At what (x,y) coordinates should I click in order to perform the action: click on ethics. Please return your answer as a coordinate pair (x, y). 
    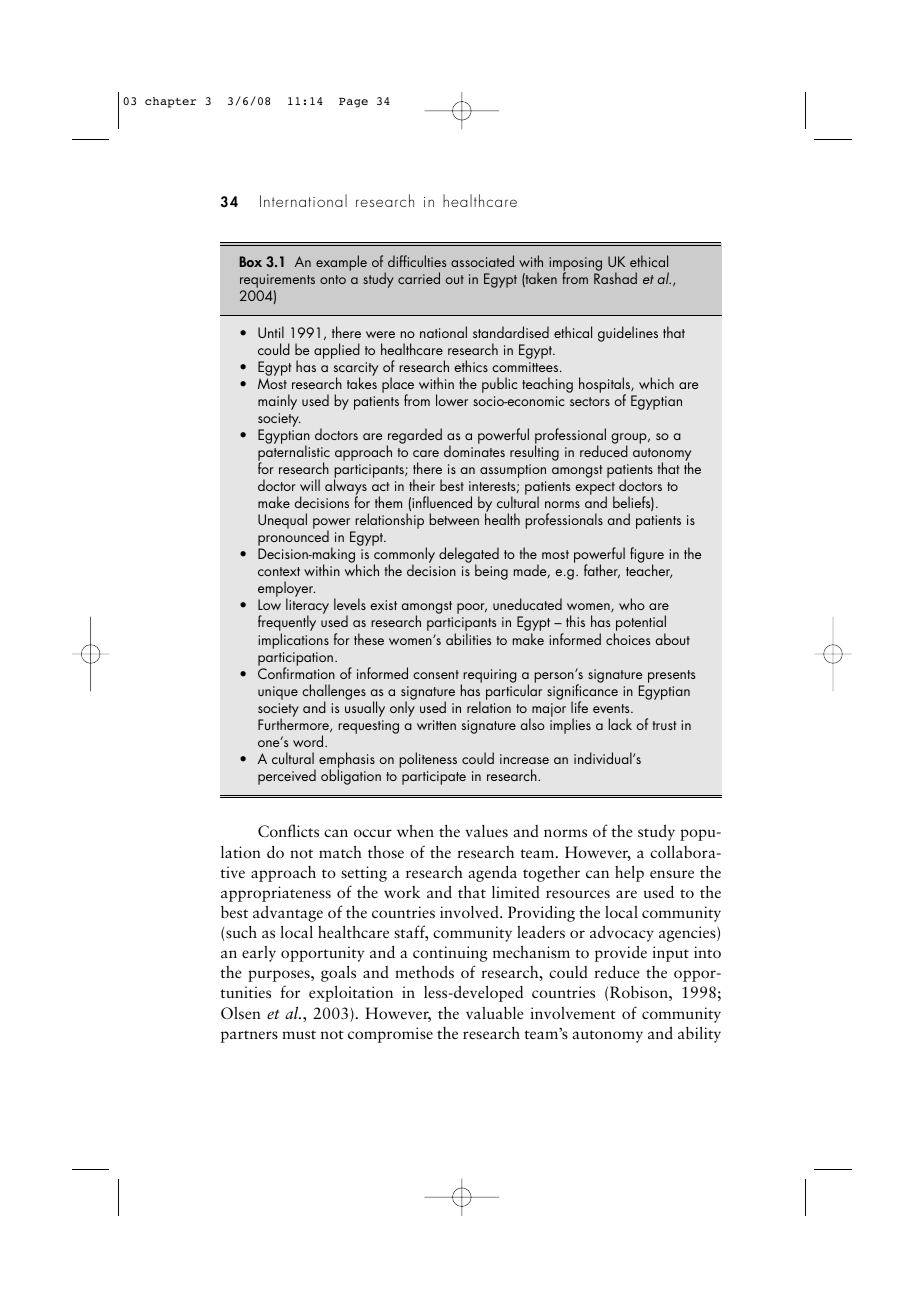
    Looking at the image, I should click on (471, 366).
